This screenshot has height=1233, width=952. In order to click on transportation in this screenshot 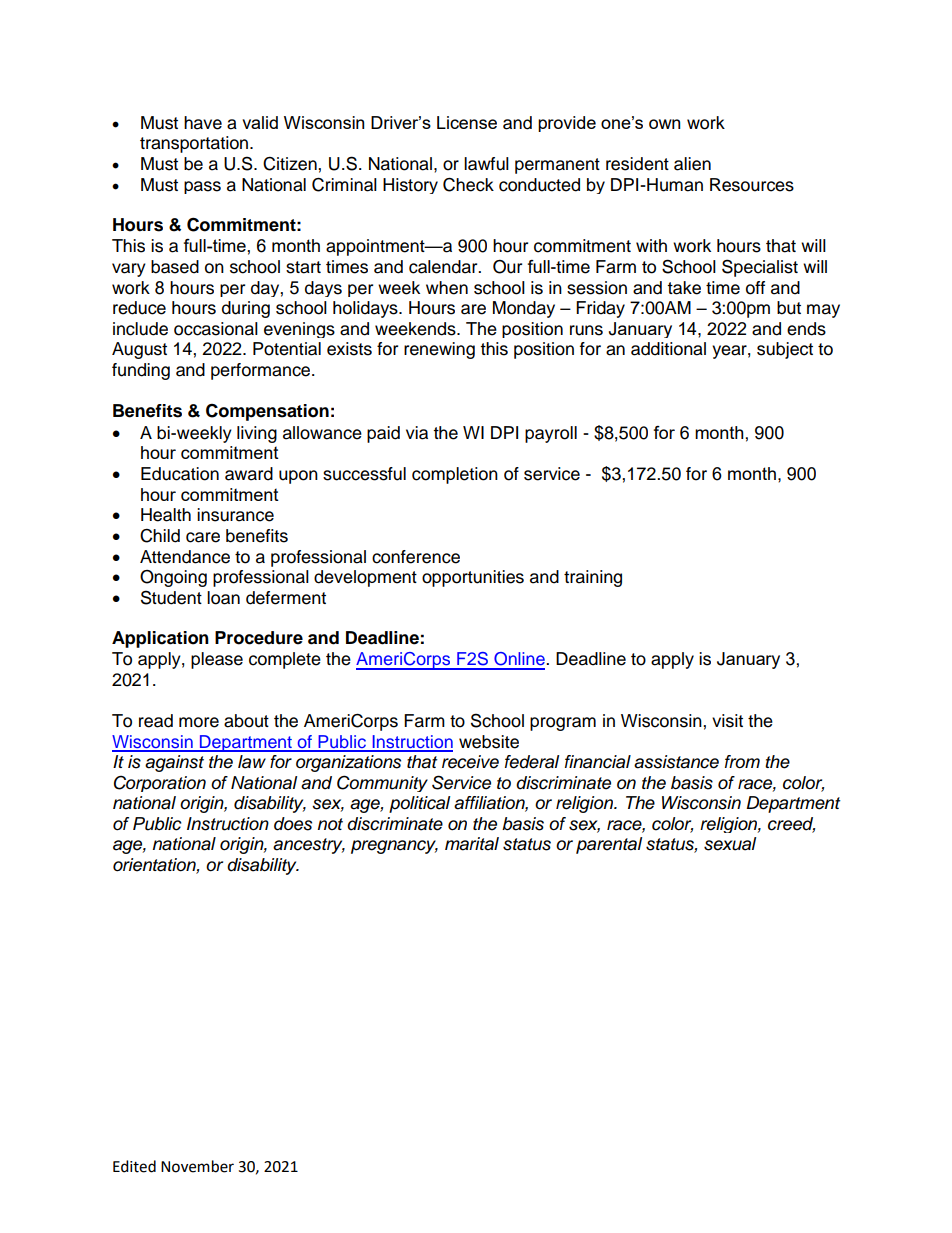, I will do `click(195, 144)`.
